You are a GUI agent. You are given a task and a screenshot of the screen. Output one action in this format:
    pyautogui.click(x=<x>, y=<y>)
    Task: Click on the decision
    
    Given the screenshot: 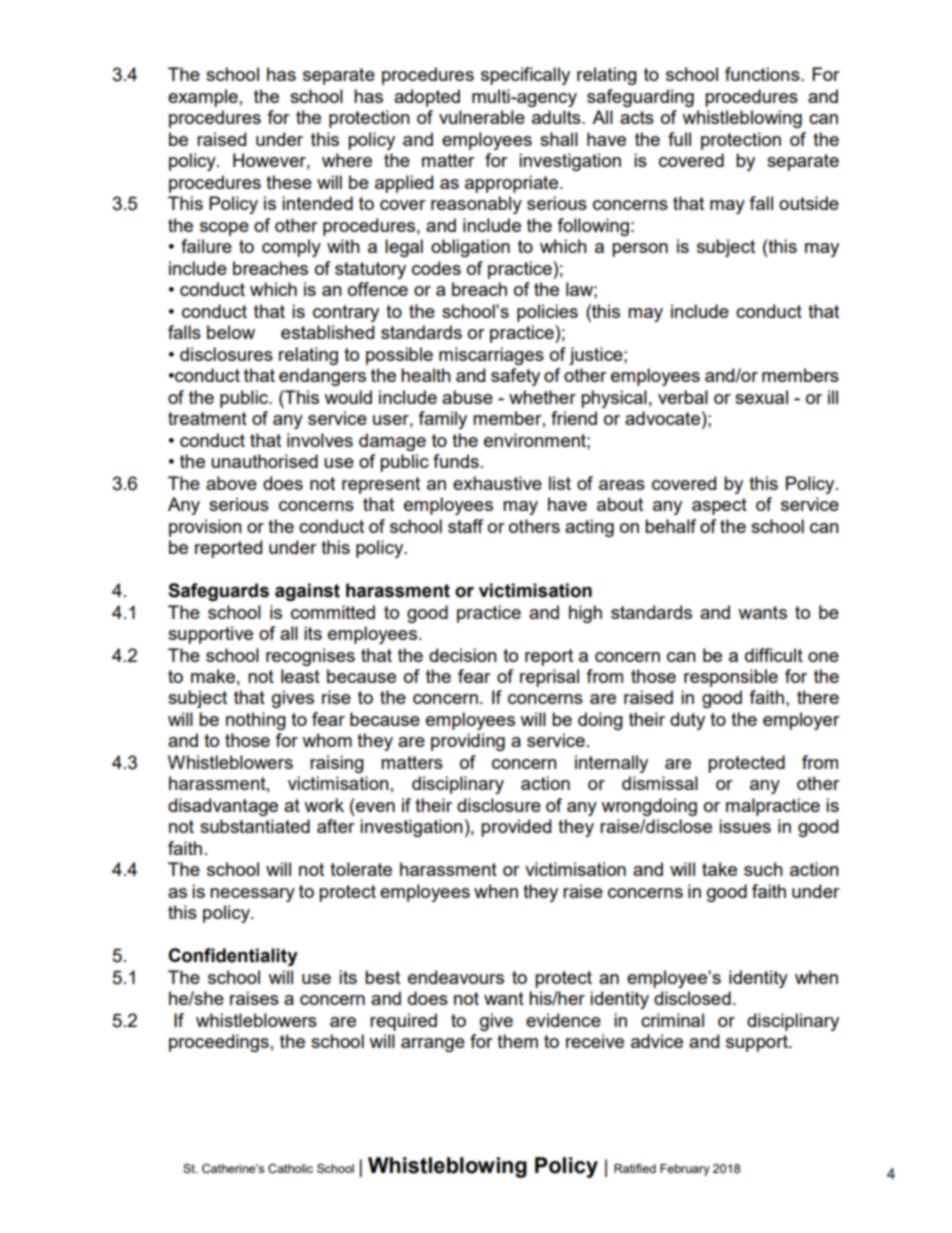 What is the action you would take?
    pyautogui.click(x=463, y=655)
